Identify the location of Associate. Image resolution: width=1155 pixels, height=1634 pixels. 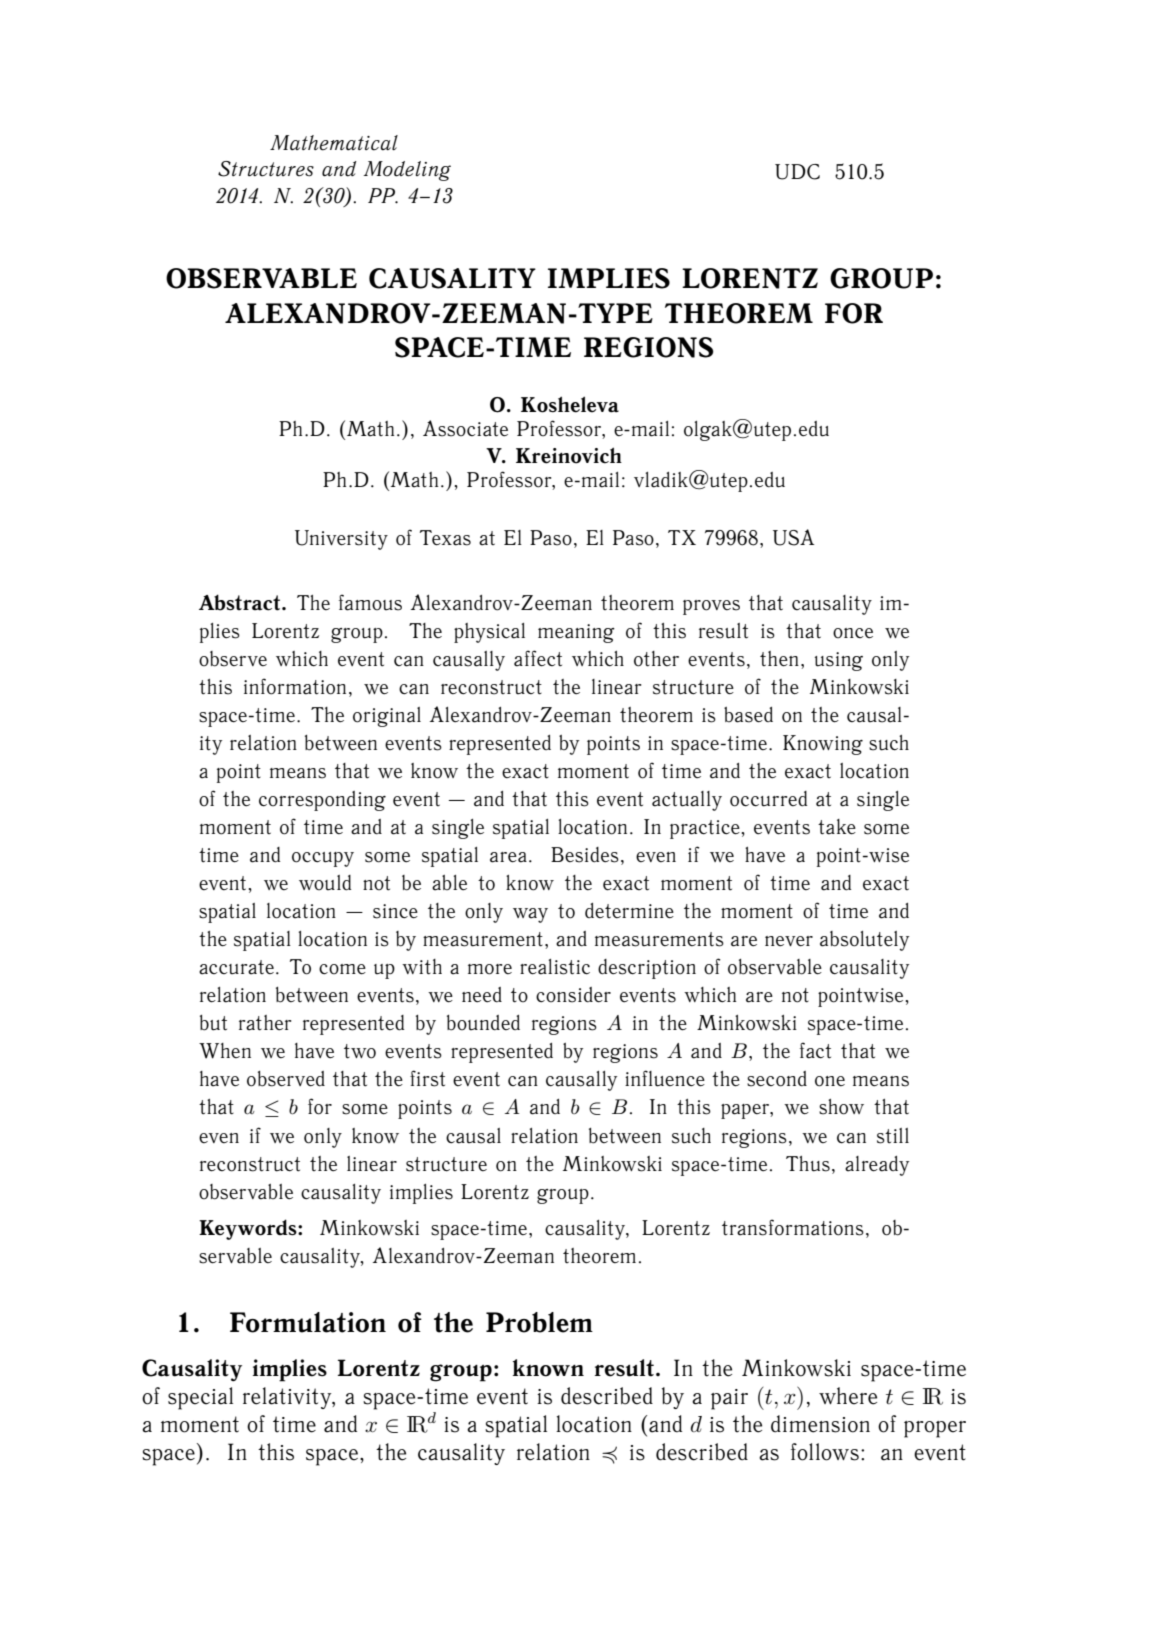
(465, 428).
